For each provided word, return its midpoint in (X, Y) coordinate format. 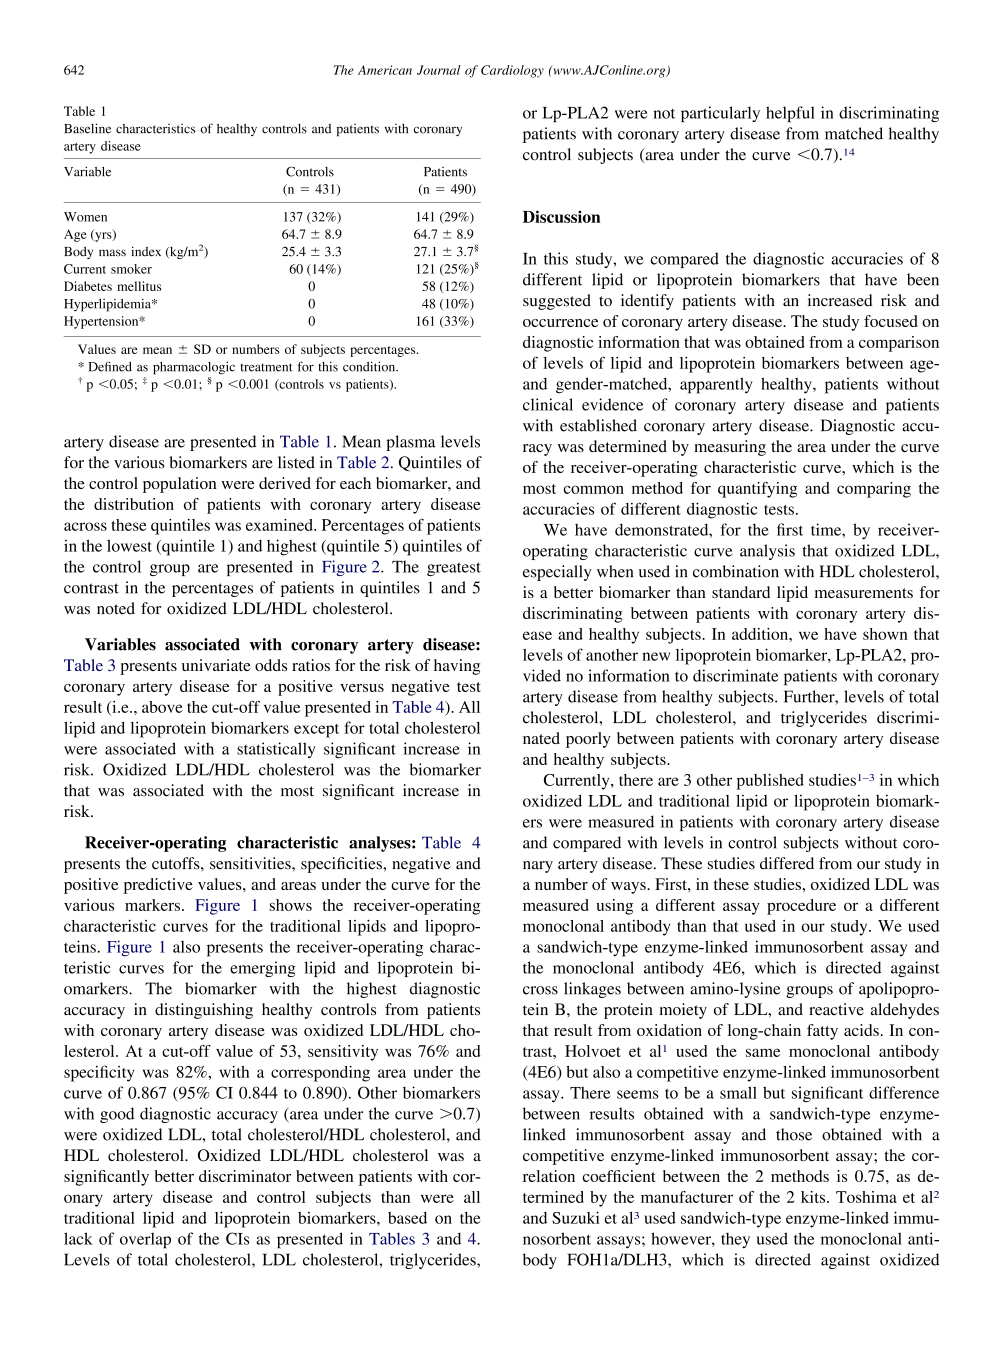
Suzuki (576, 1217)
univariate (216, 665)
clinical (548, 404)
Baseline (87, 128)
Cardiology (512, 71)
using (614, 907)
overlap (145, 1241)
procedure (801, 907)
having (457, 667)
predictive (158, 886)
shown (885, 634)
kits (814, 1197)
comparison (899, 344)
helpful (790, 114)
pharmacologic (194, 368)
